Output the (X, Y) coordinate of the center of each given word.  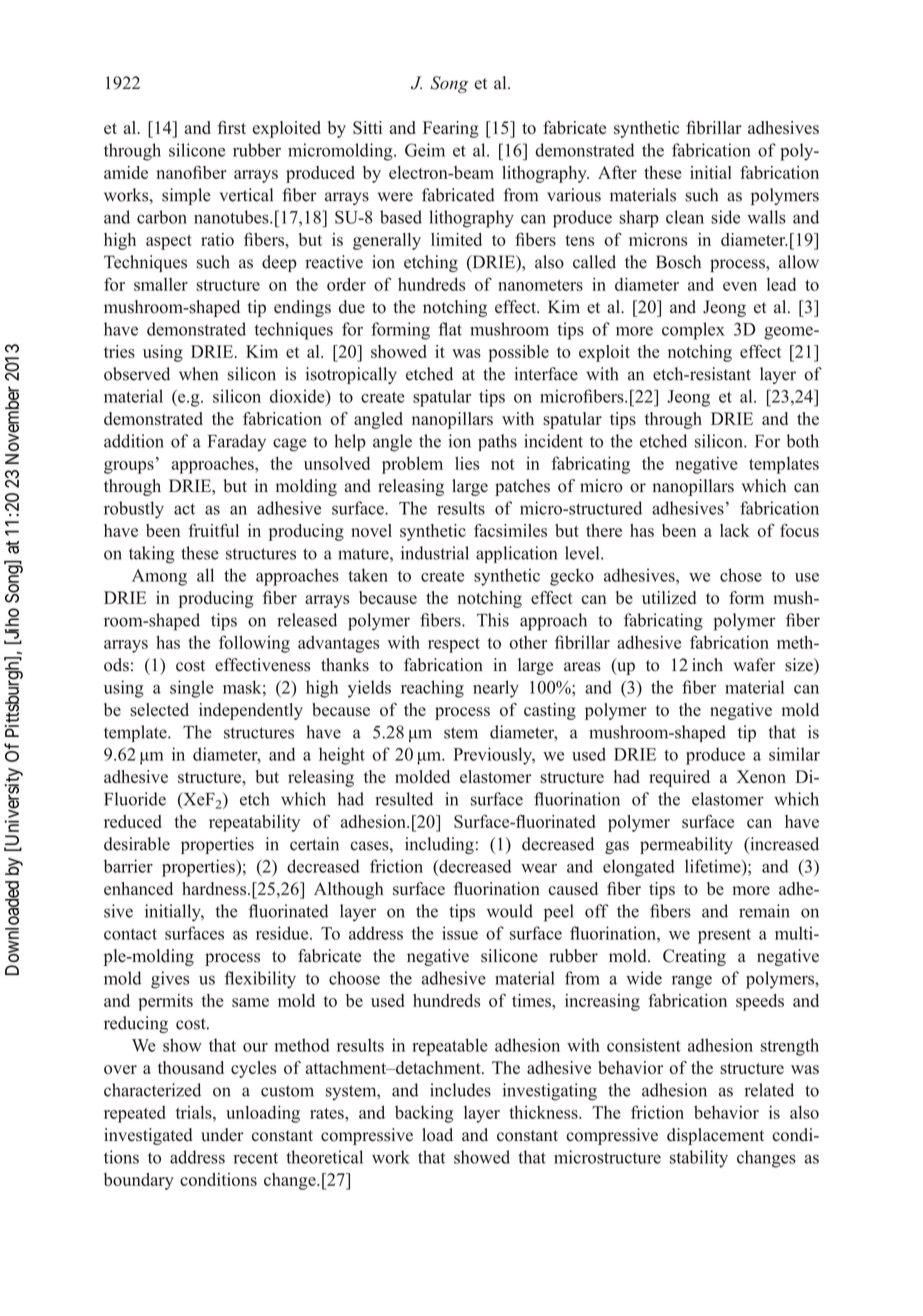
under (222, 1135)
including (439, 845)
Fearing (451, 129)
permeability (686, 845)
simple (186, 196)
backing (424, 1114)
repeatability (254, 823)
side (725, 217)
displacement (715, 1136)
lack (735, 530)
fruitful (213, 530)
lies (467, 463)
